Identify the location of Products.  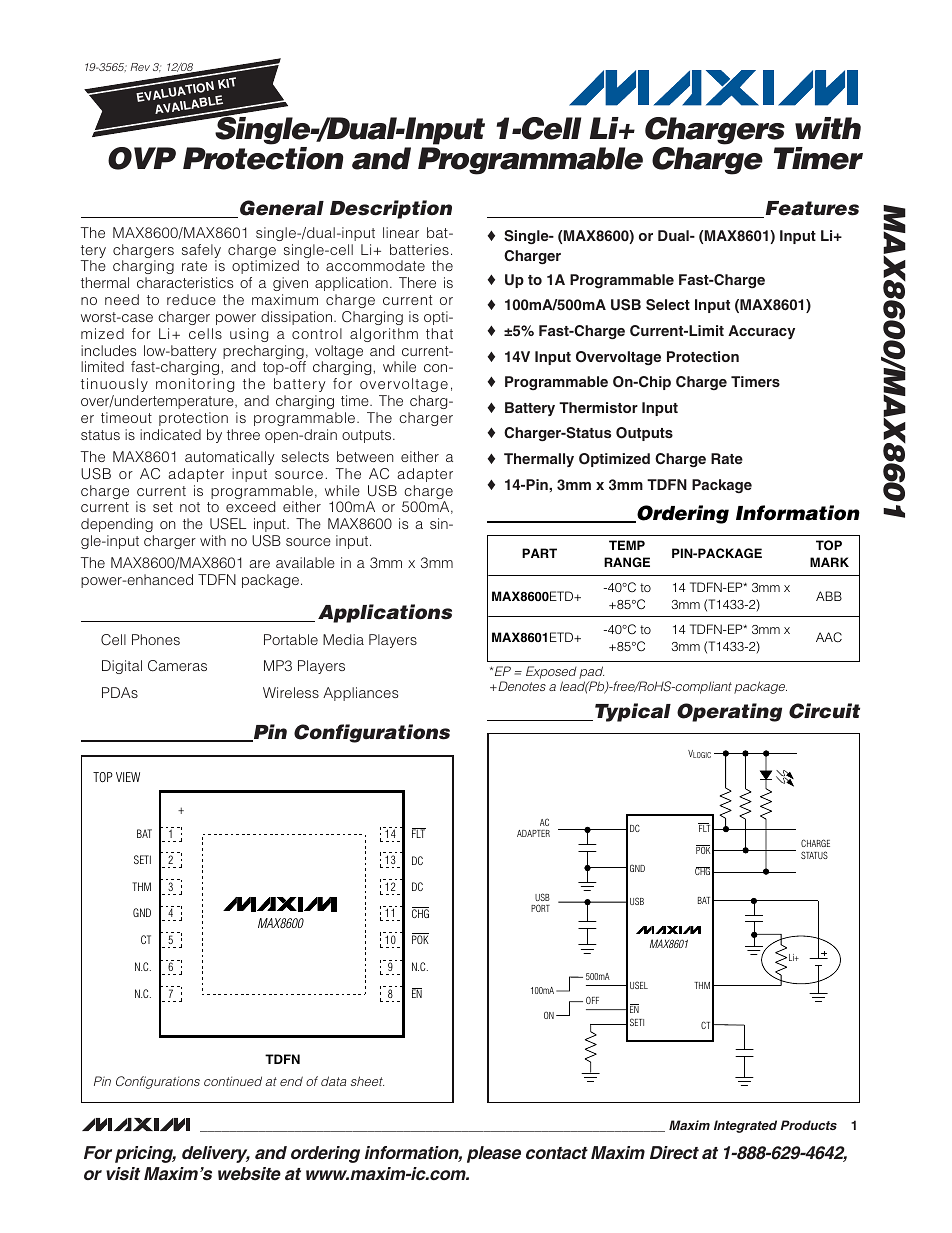
(809, 1125).
